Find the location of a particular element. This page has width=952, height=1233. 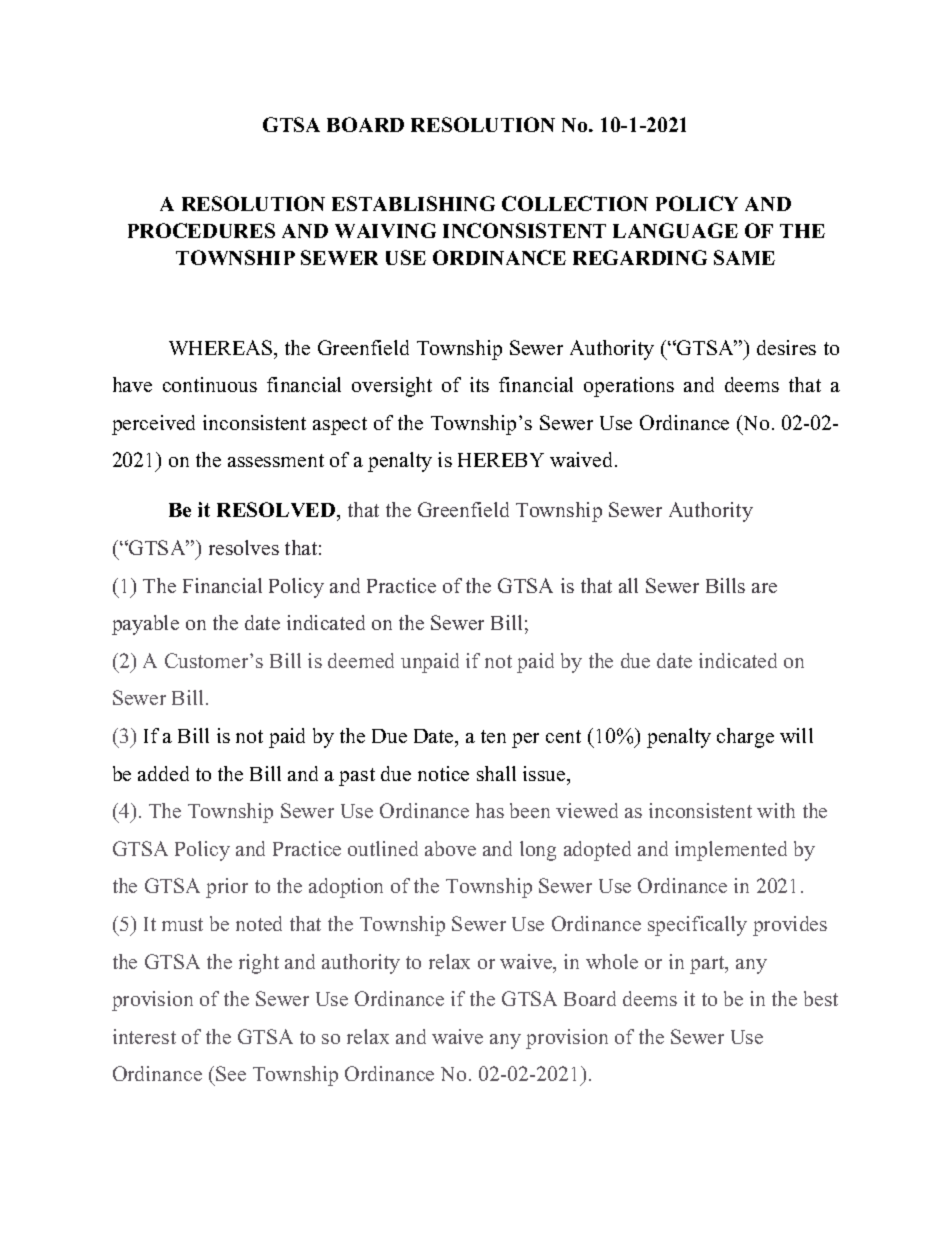

whole is located at coordinates (612, 961).
